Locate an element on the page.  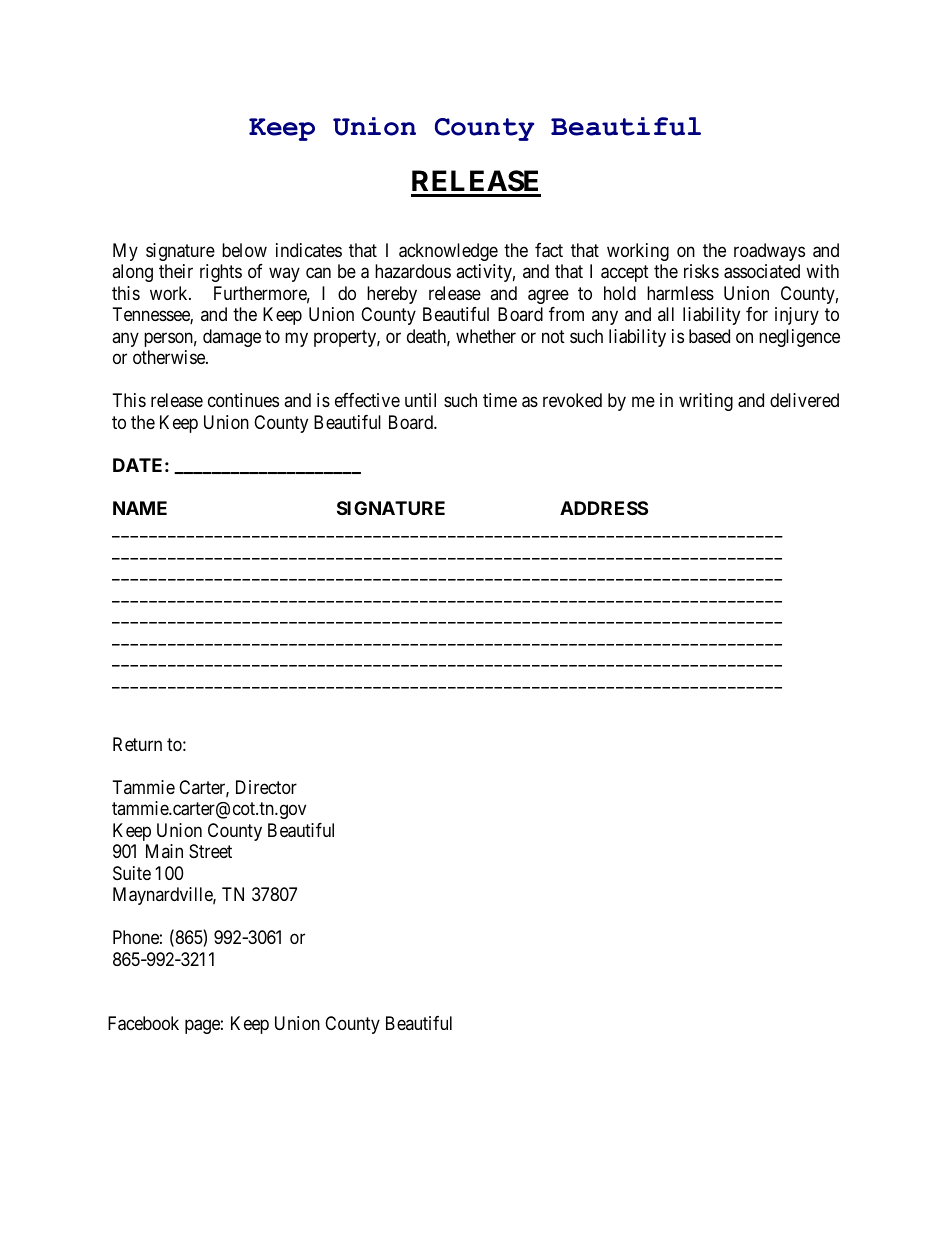
rights is located at coordinates (221, 273).
